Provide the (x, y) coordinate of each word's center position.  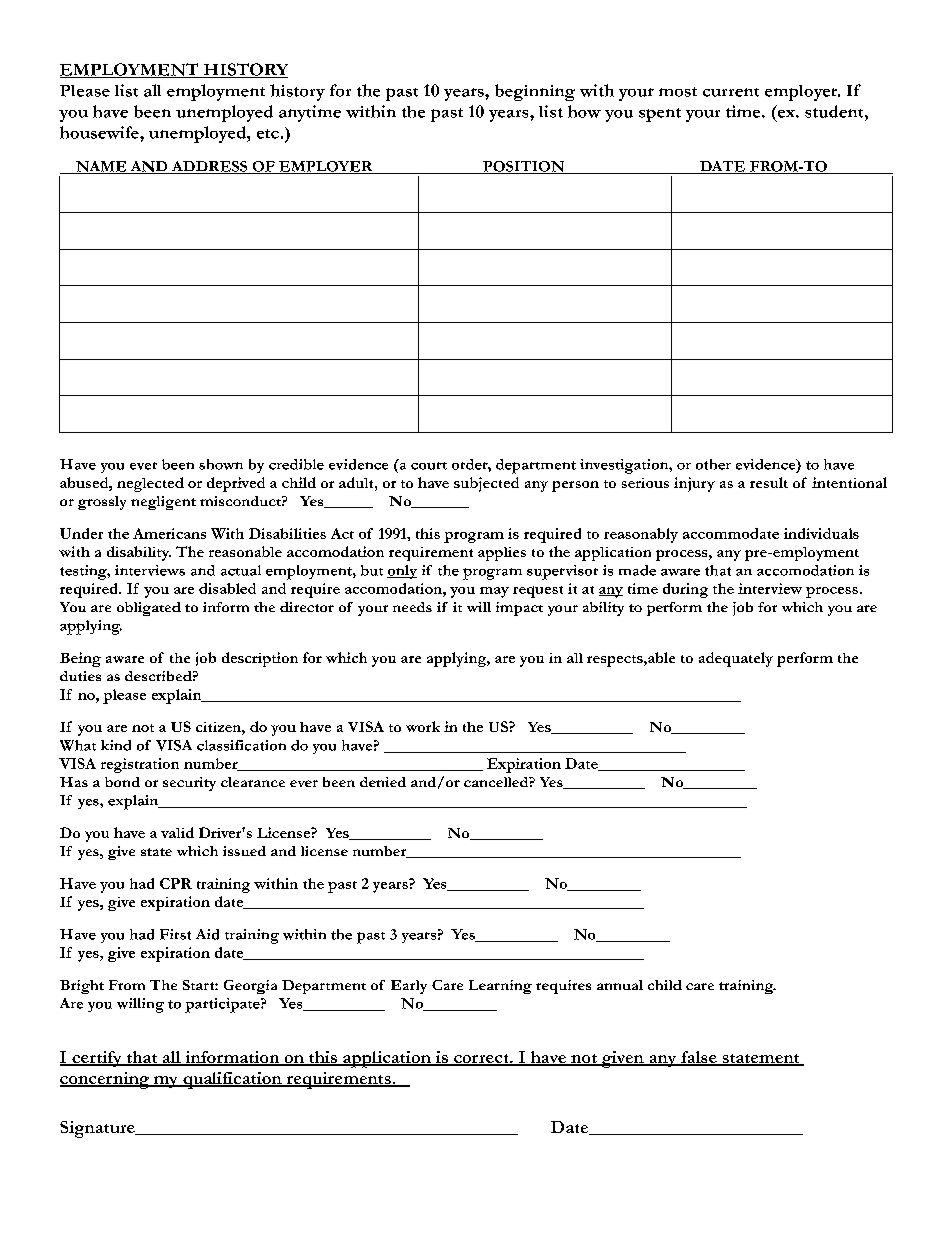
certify (97, 1059)
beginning (535, 92)
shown (221, 464)
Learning (500, 987)
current (731, 92)
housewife (100, 132)
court (429, 466)
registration (140, 765)
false (699, 1058)
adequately (736, 659)
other (713, 464)
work (423, 726)
